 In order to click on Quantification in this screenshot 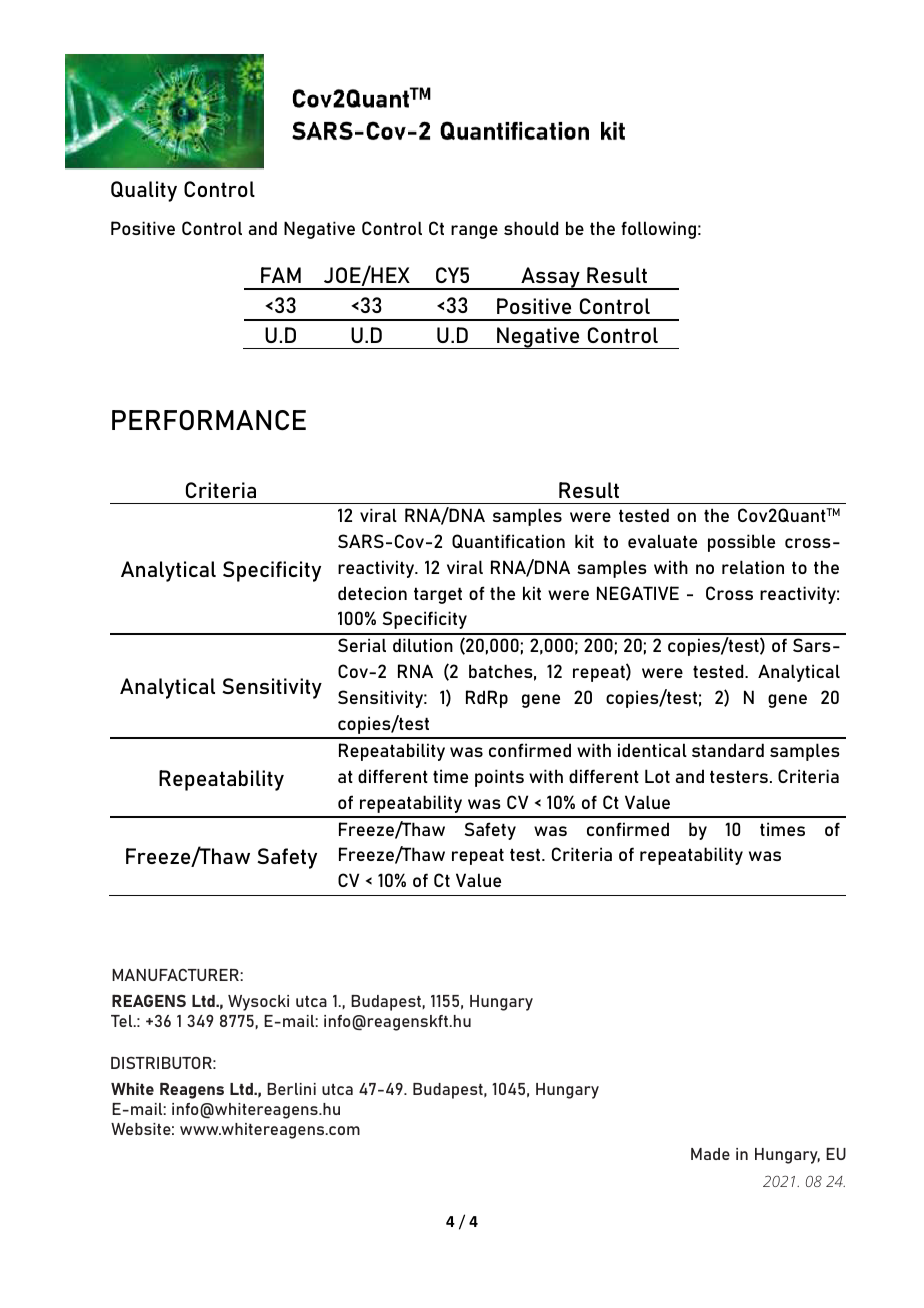, I will do `click(508, 541)`.
